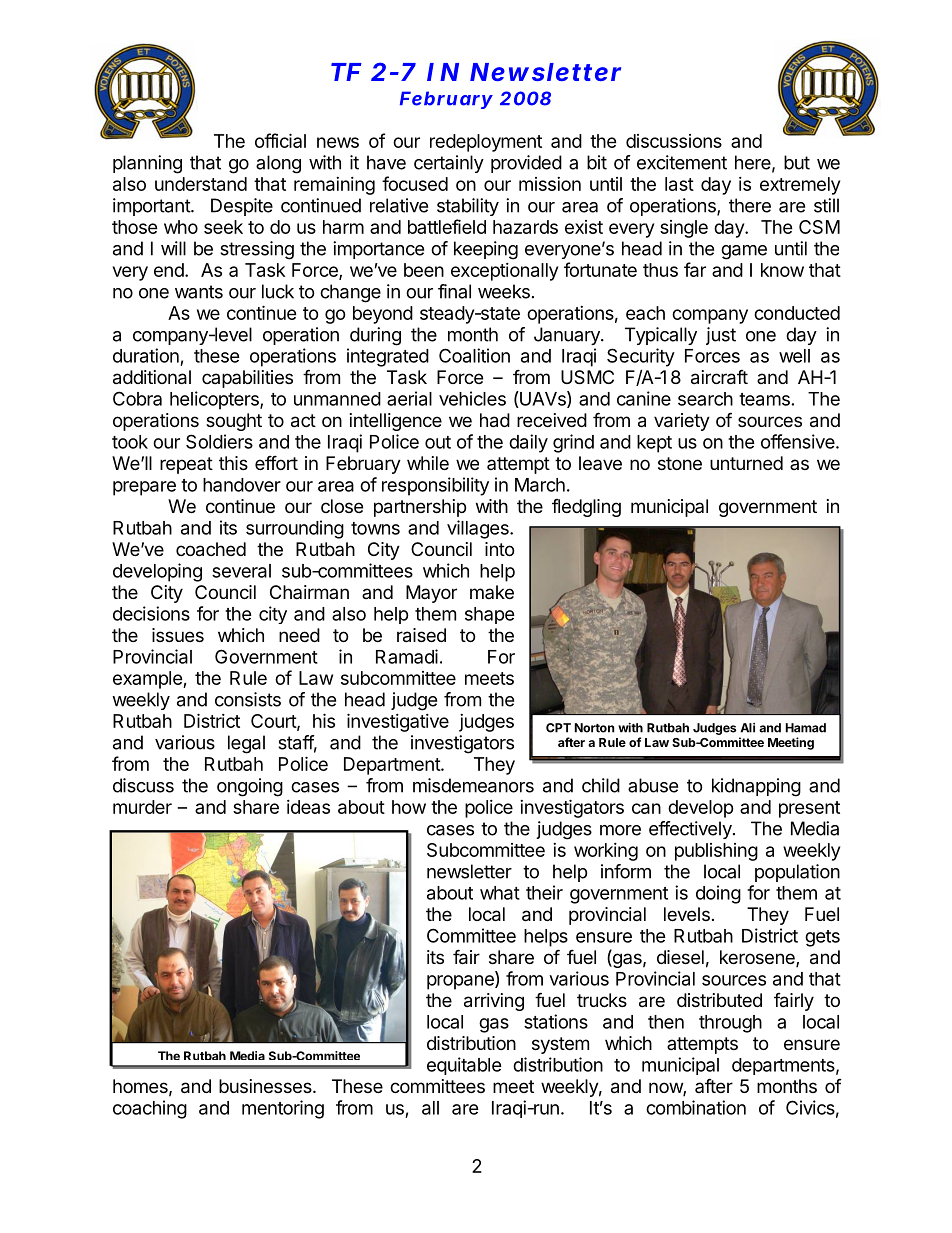  Describe the element at coordinates (682, 162) in the page. I see `excitement` at that location.
